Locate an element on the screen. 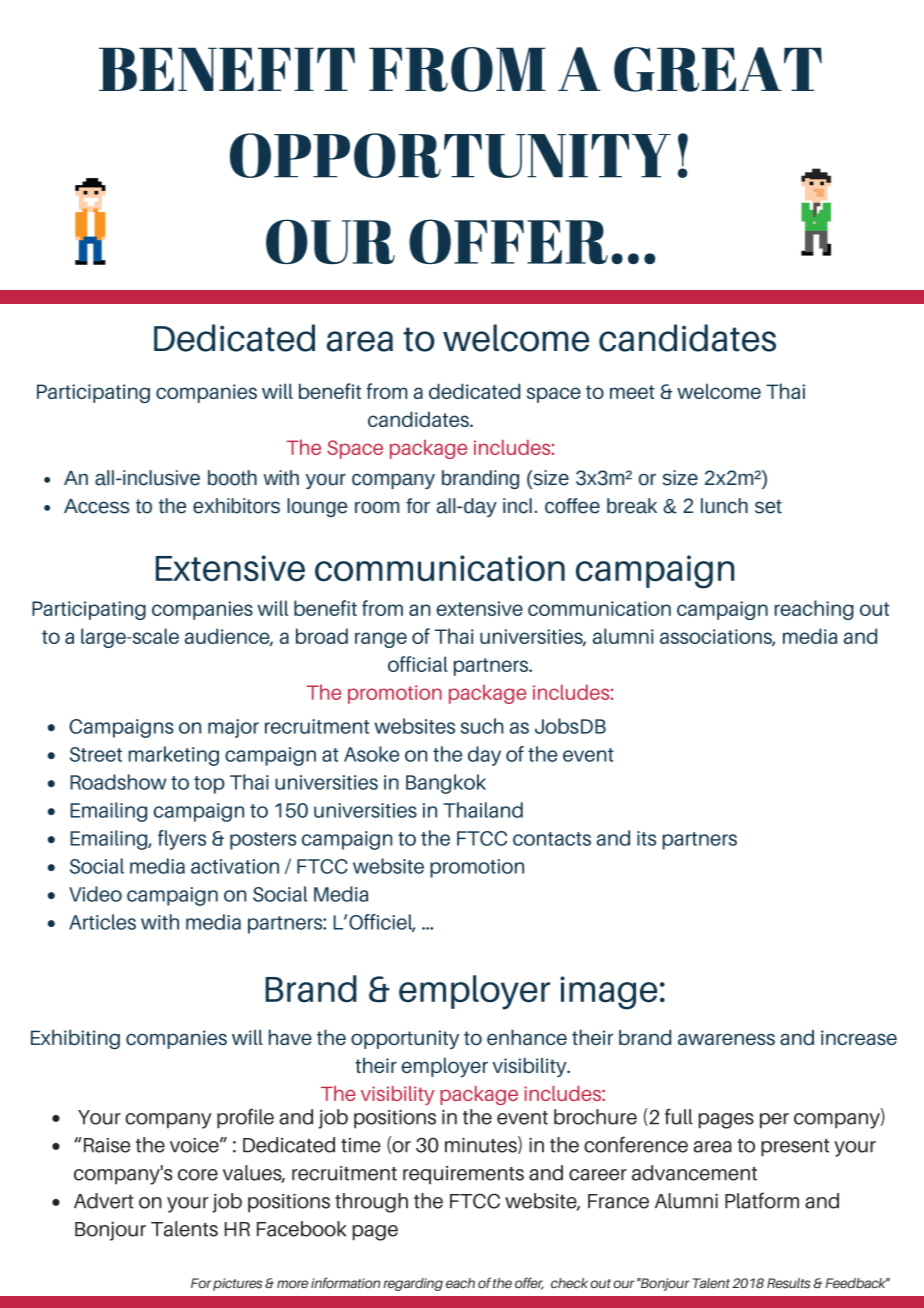 The height and width of the screenshot is (1308, 924). exhibitors is located at coordinates (236, 506).
